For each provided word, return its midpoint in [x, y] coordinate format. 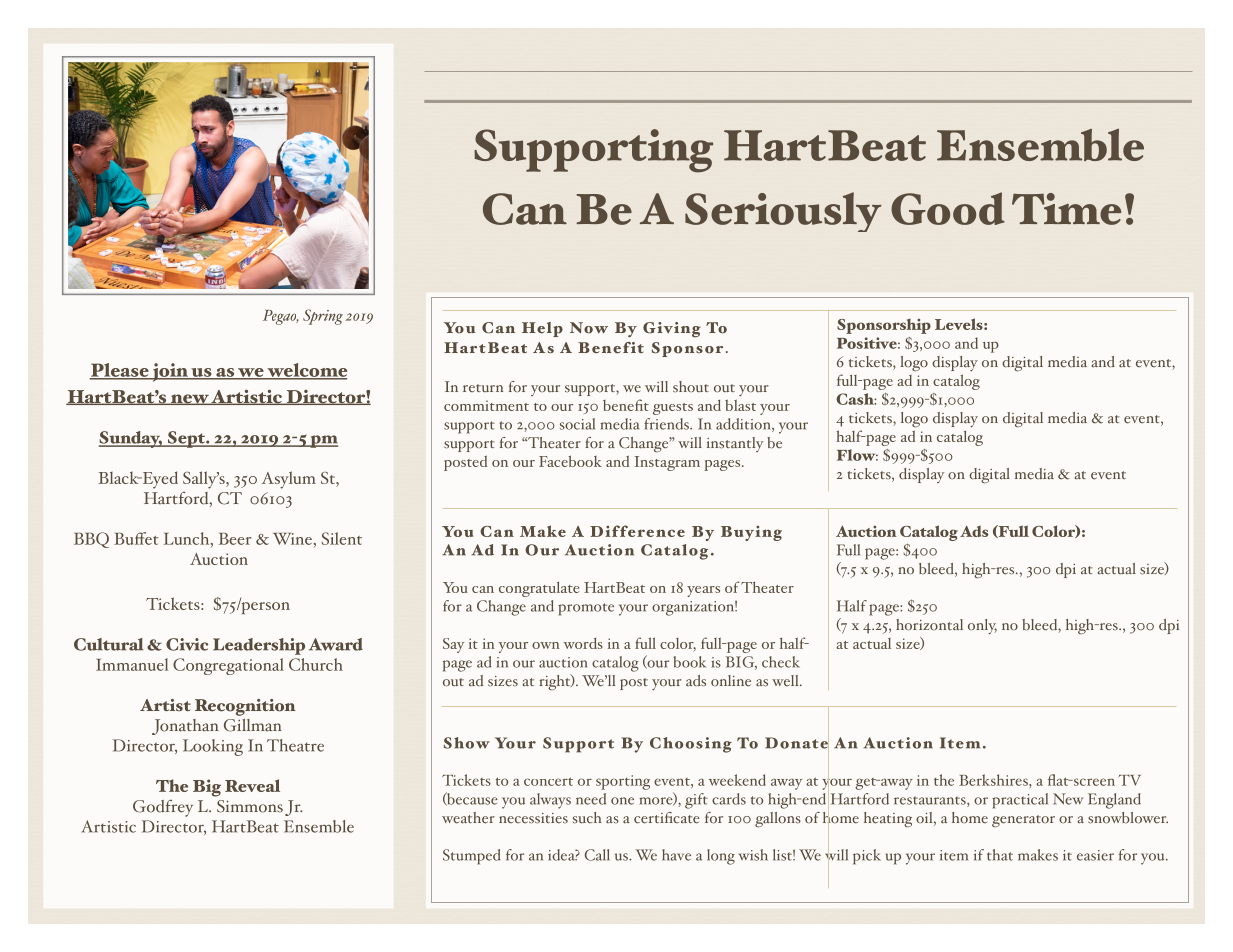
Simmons [250, 806]
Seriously [783, 212]
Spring [323, 317]
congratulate [539, 589]
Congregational [228, 666]
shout [691, 387]
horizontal [929, 625]
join [170, 372]
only [982, 626]
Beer [235, 538]
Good [948, 208]
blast [740, 405]
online [731, 681]
